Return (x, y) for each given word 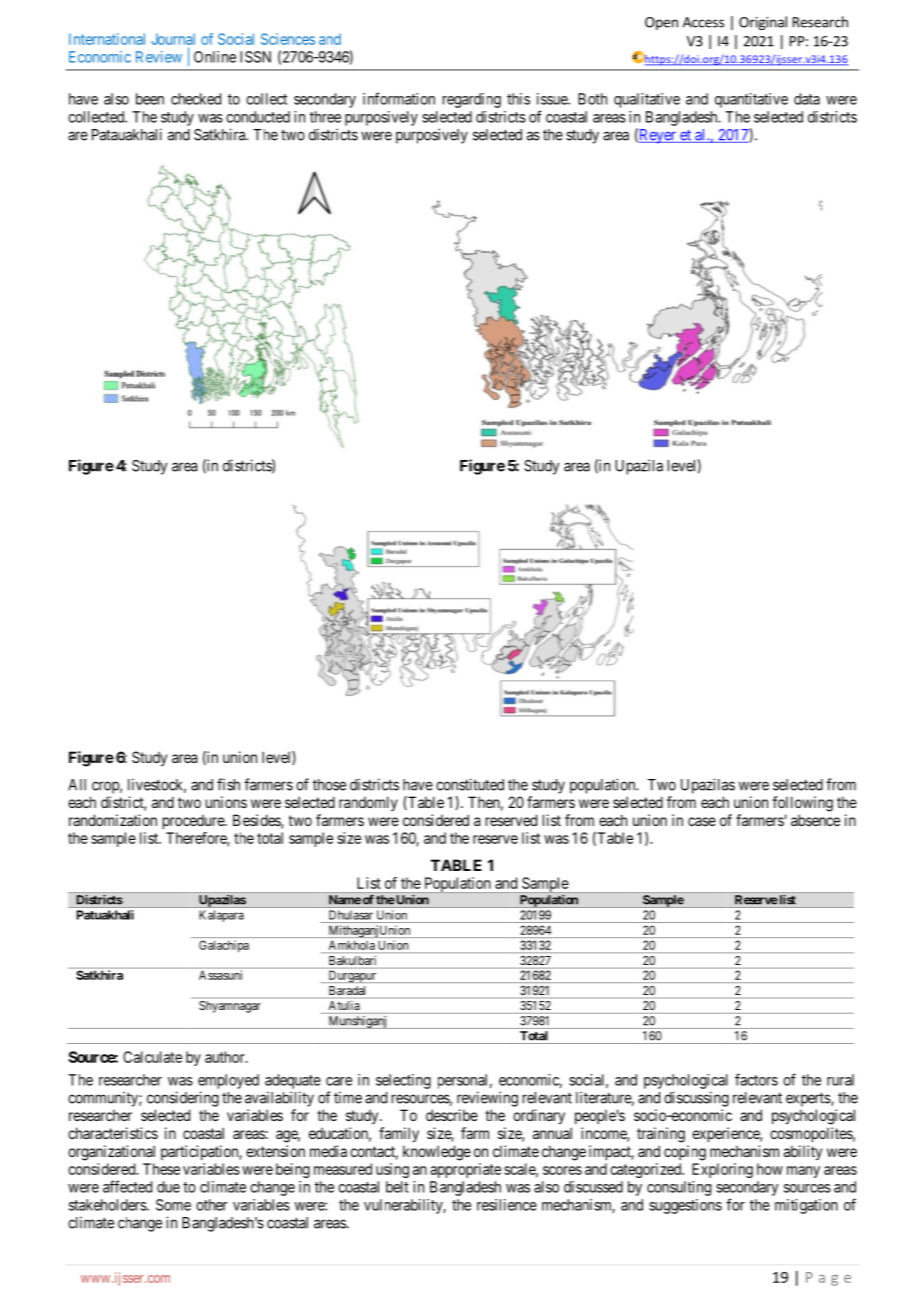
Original (763, 23)
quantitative (751, 100)
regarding (472, 100)
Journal (173, 39)
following (802, 804)
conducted (258, 117)
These (161, 1169)
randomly (368, 803)
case (702, 821)
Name (345, 900)
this (518, 99)
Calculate (152, 1057)
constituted (470, 784)
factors (756, 1079)
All (77, 785)
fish (228, 784)
